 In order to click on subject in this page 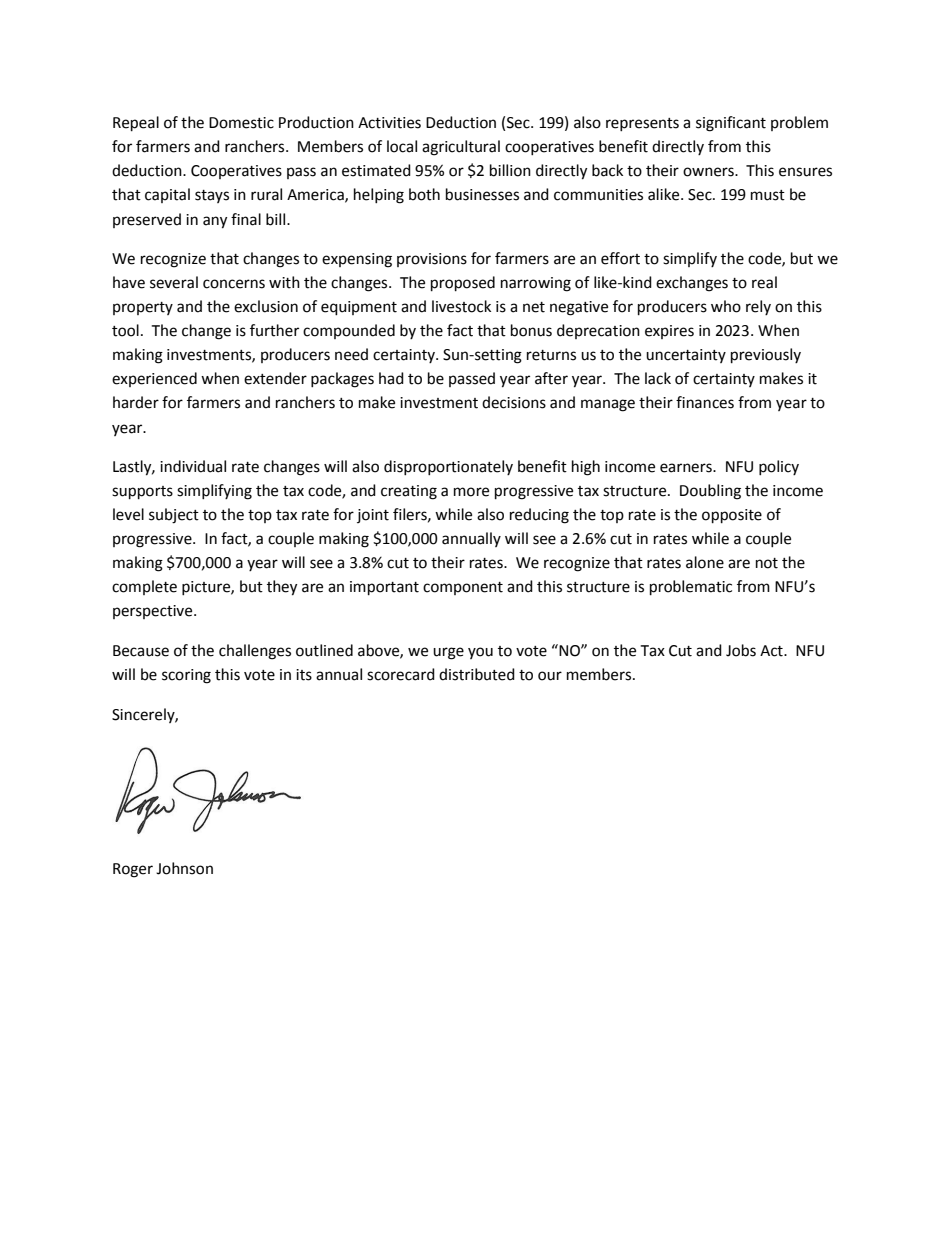, I will do `click(174, 516)`.
